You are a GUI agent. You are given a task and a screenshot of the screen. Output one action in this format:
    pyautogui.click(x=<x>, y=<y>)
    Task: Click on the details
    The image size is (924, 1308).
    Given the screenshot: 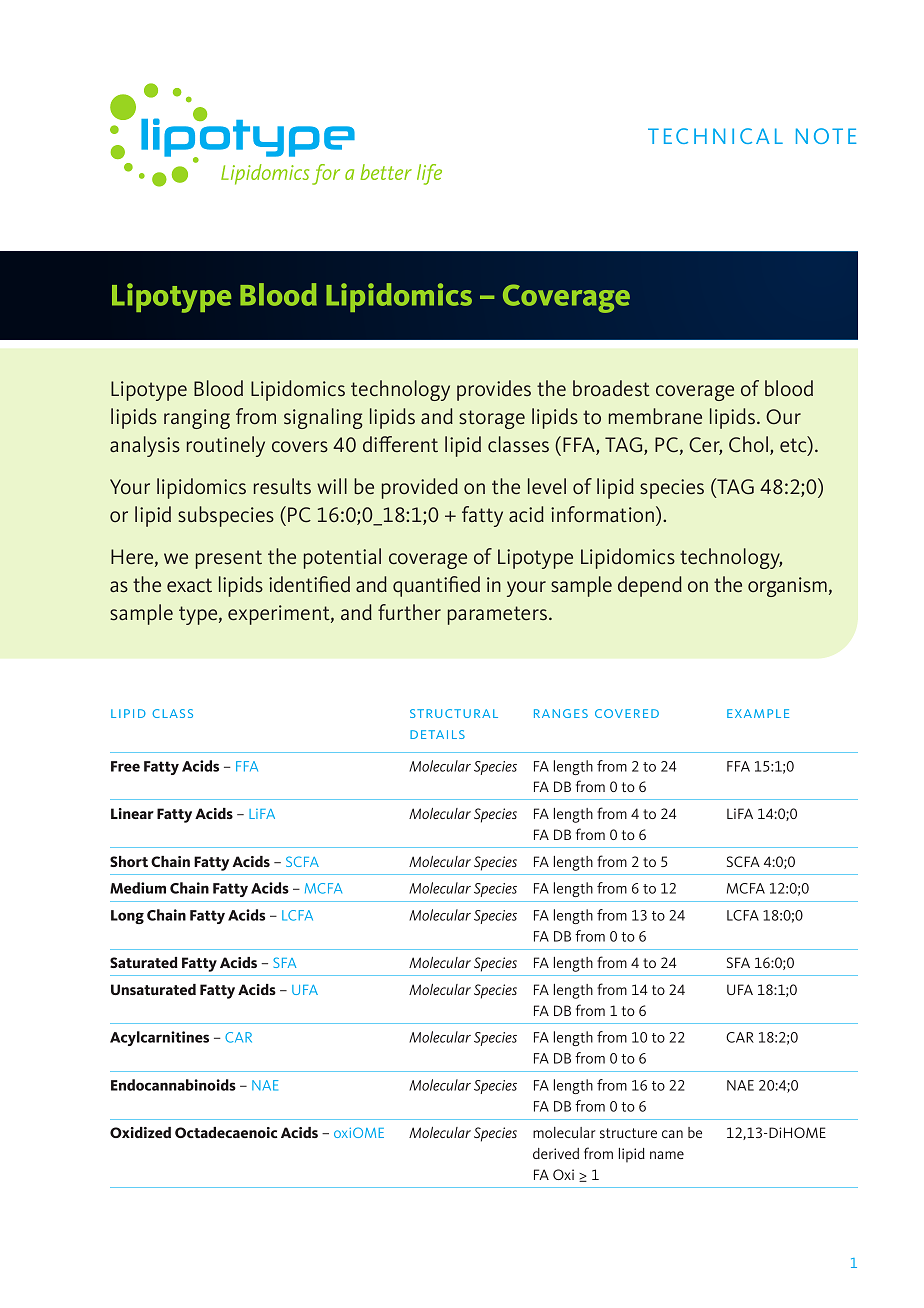 What is the action you would take?
    pyautogui.click(x=437, y=734)
